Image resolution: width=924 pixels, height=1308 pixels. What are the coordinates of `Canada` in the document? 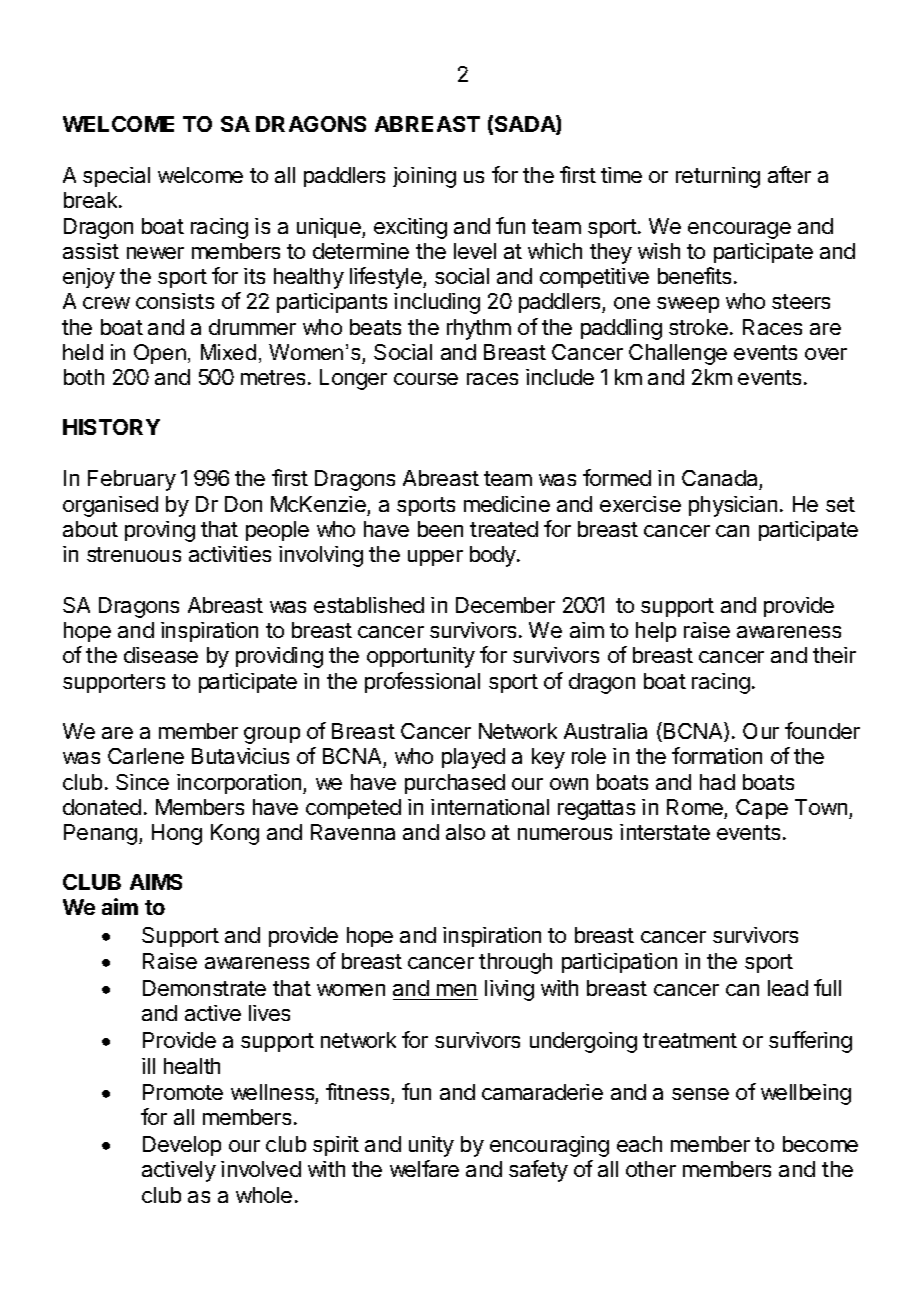 It's located at (721, 480).
